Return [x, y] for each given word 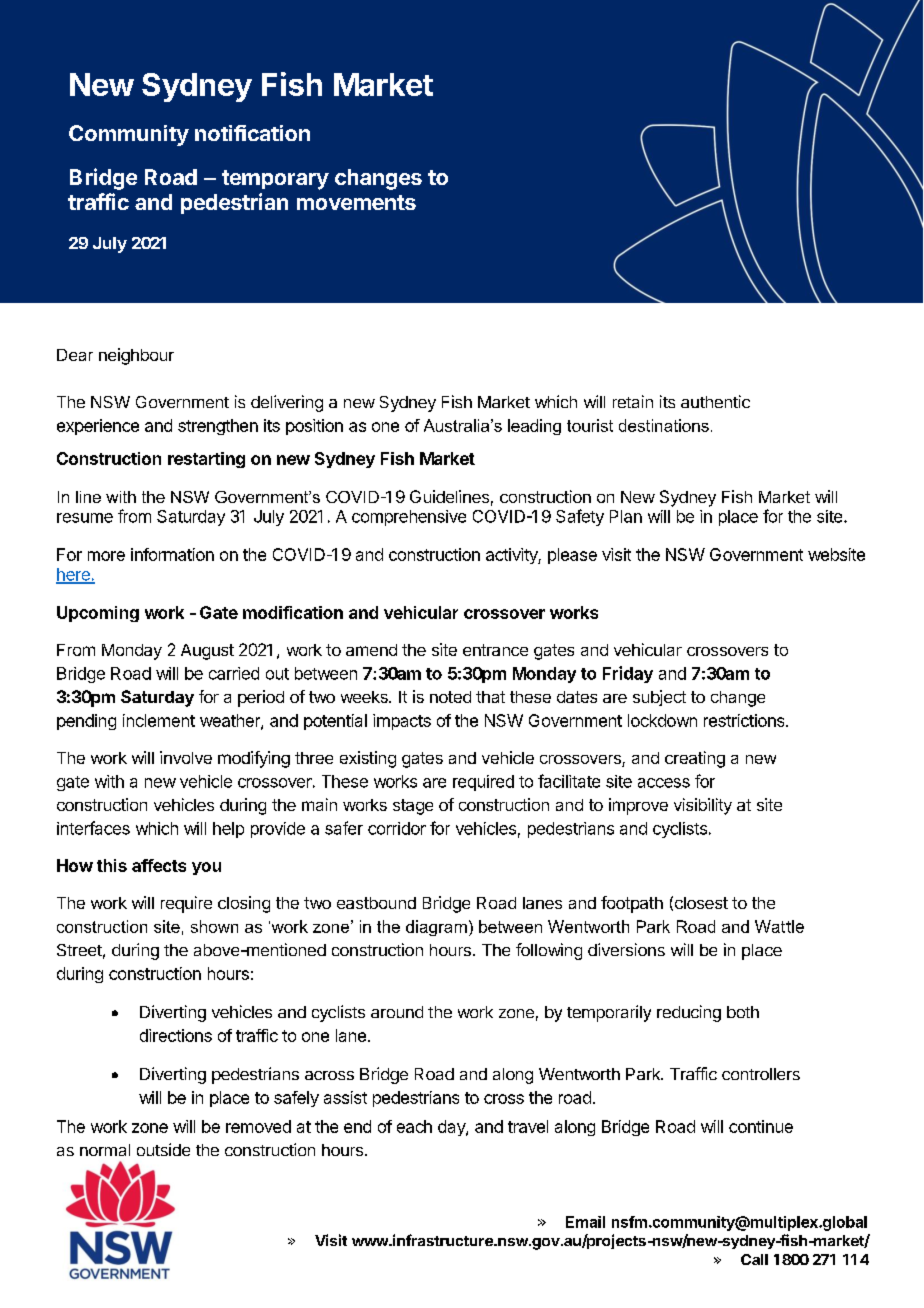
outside [163, 1149]
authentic [715, 401]
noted [450, 697]
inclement [159, 720]
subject [659, 698]
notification [252, 133]
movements [356, 202]
